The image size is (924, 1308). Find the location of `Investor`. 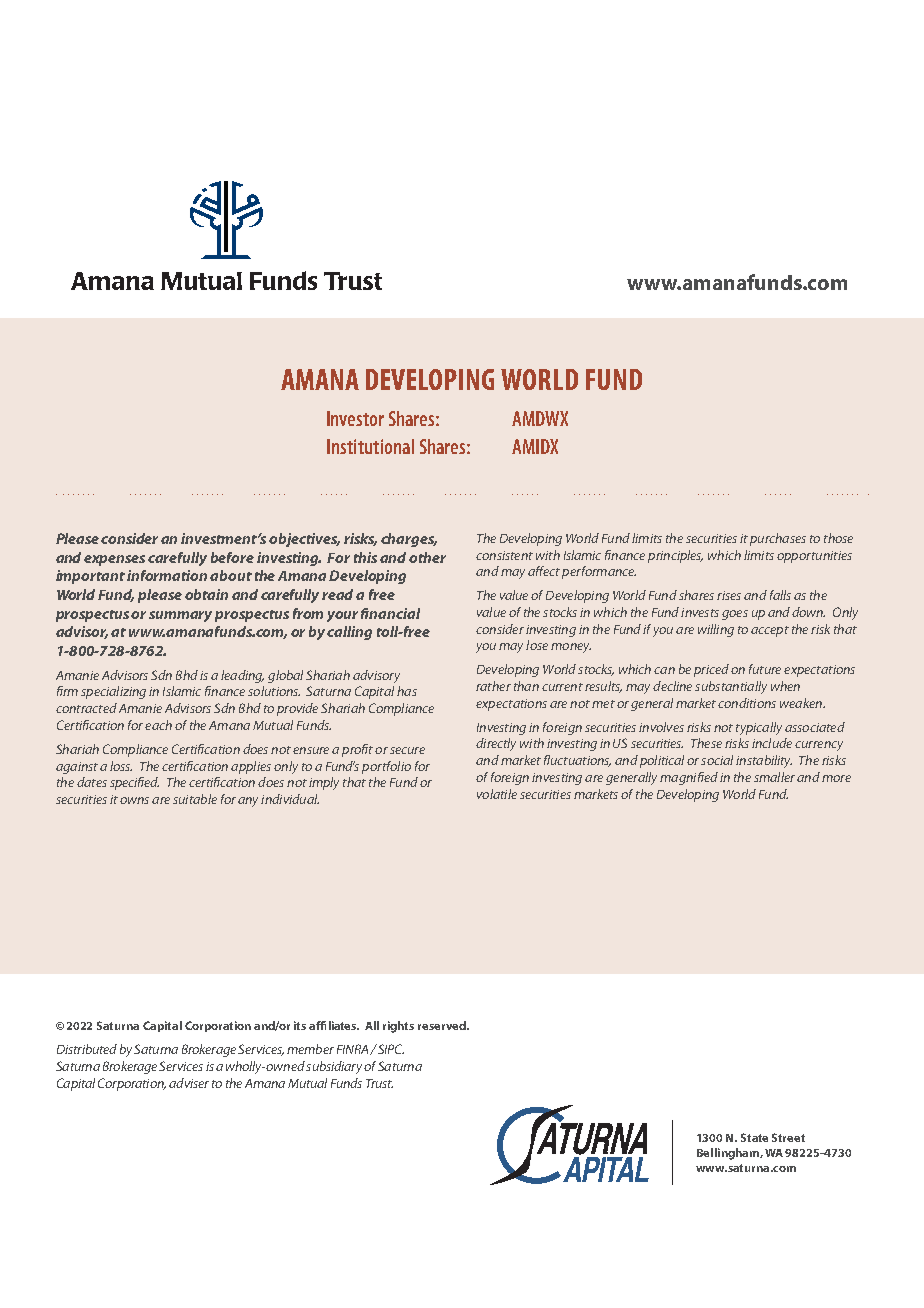

Investor is located at coordinates (355, 418).
